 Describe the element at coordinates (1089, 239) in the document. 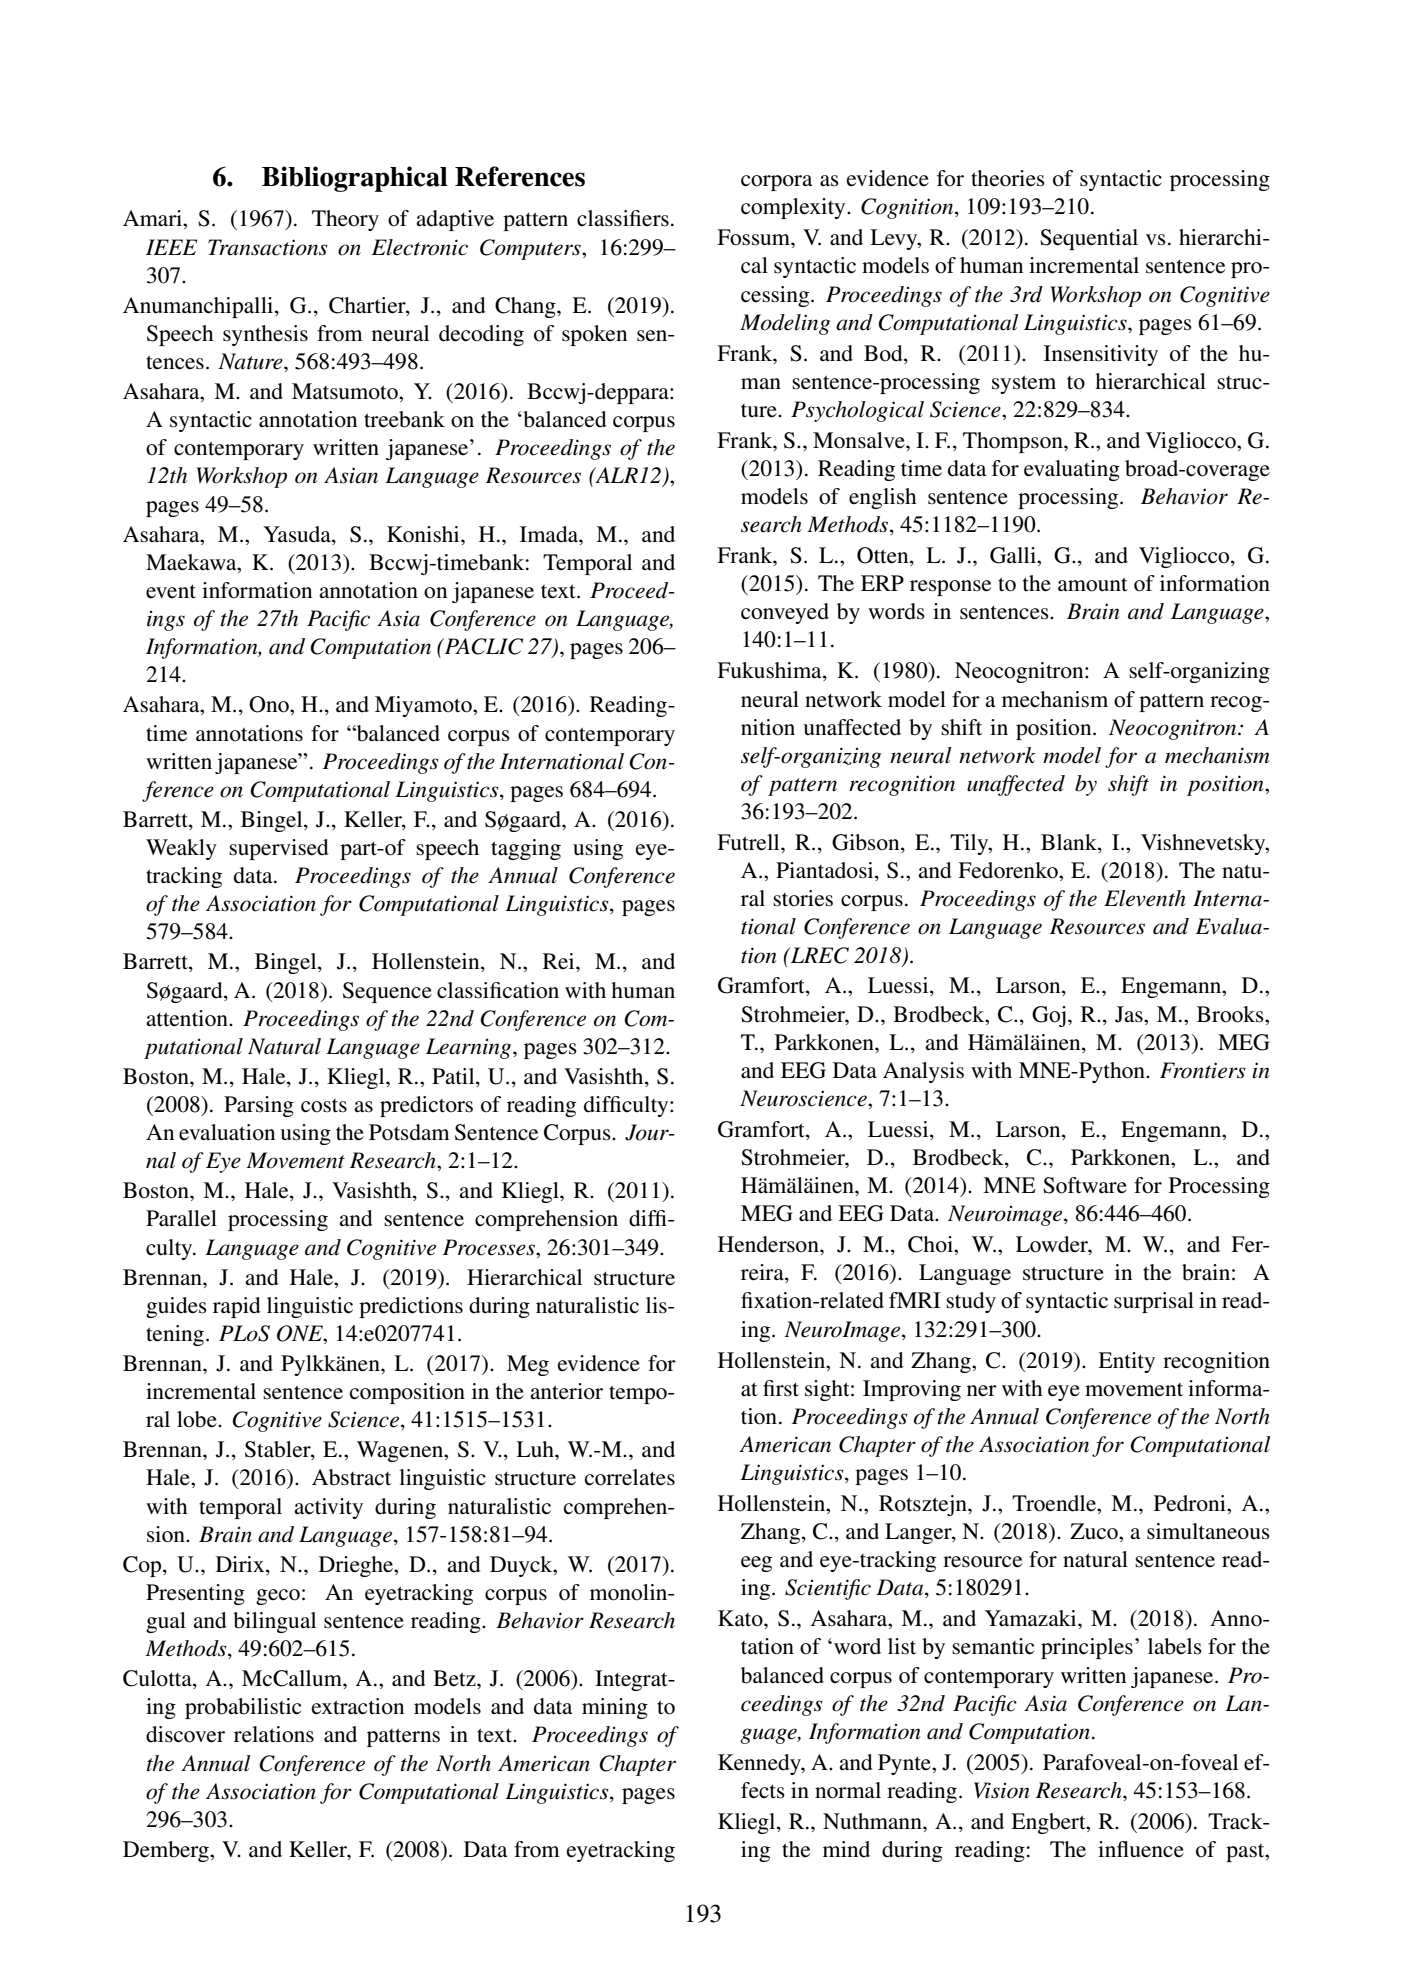

I see `Sequential` at that location.
